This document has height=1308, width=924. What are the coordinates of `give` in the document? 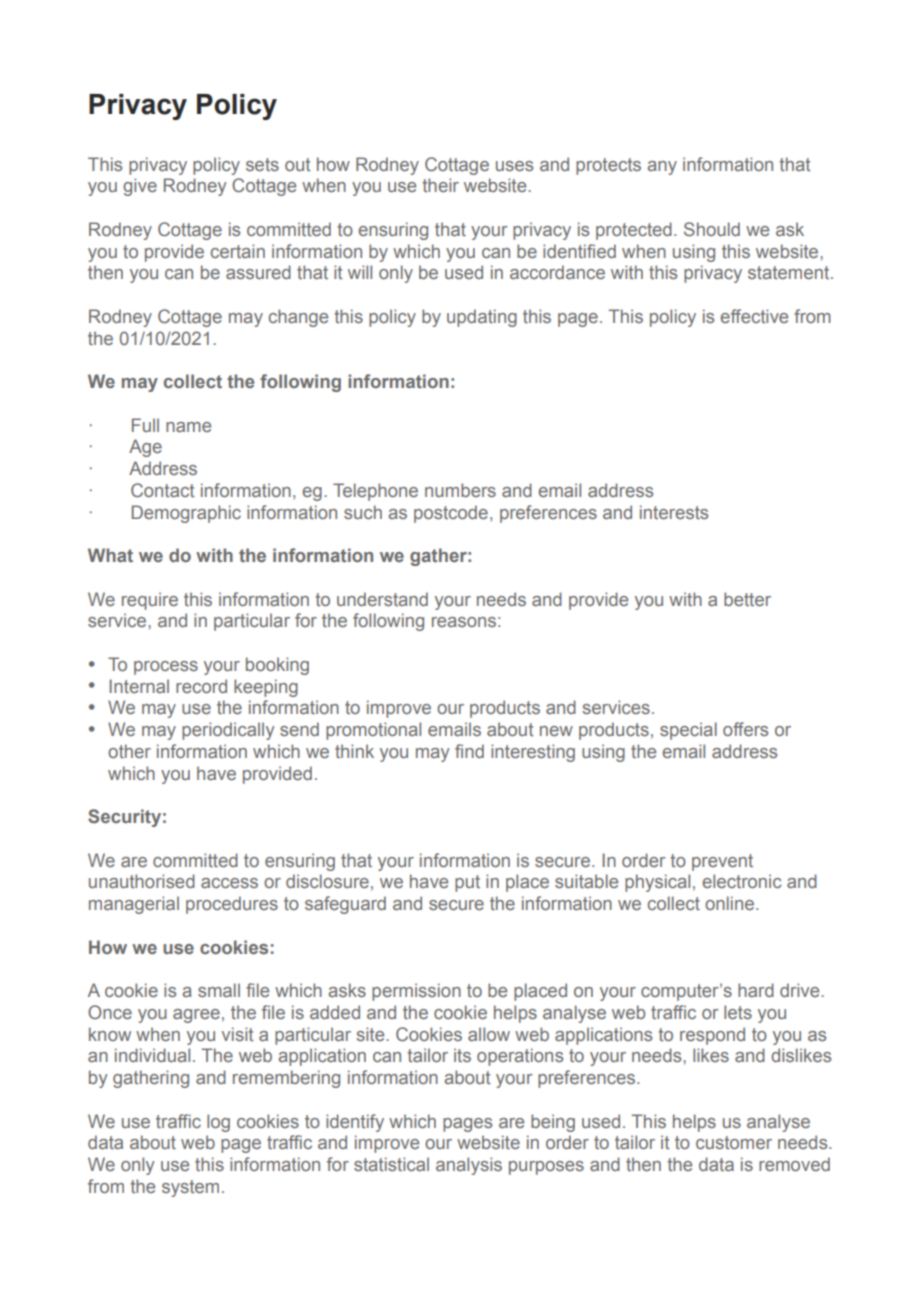 It's located at (140, 187).
